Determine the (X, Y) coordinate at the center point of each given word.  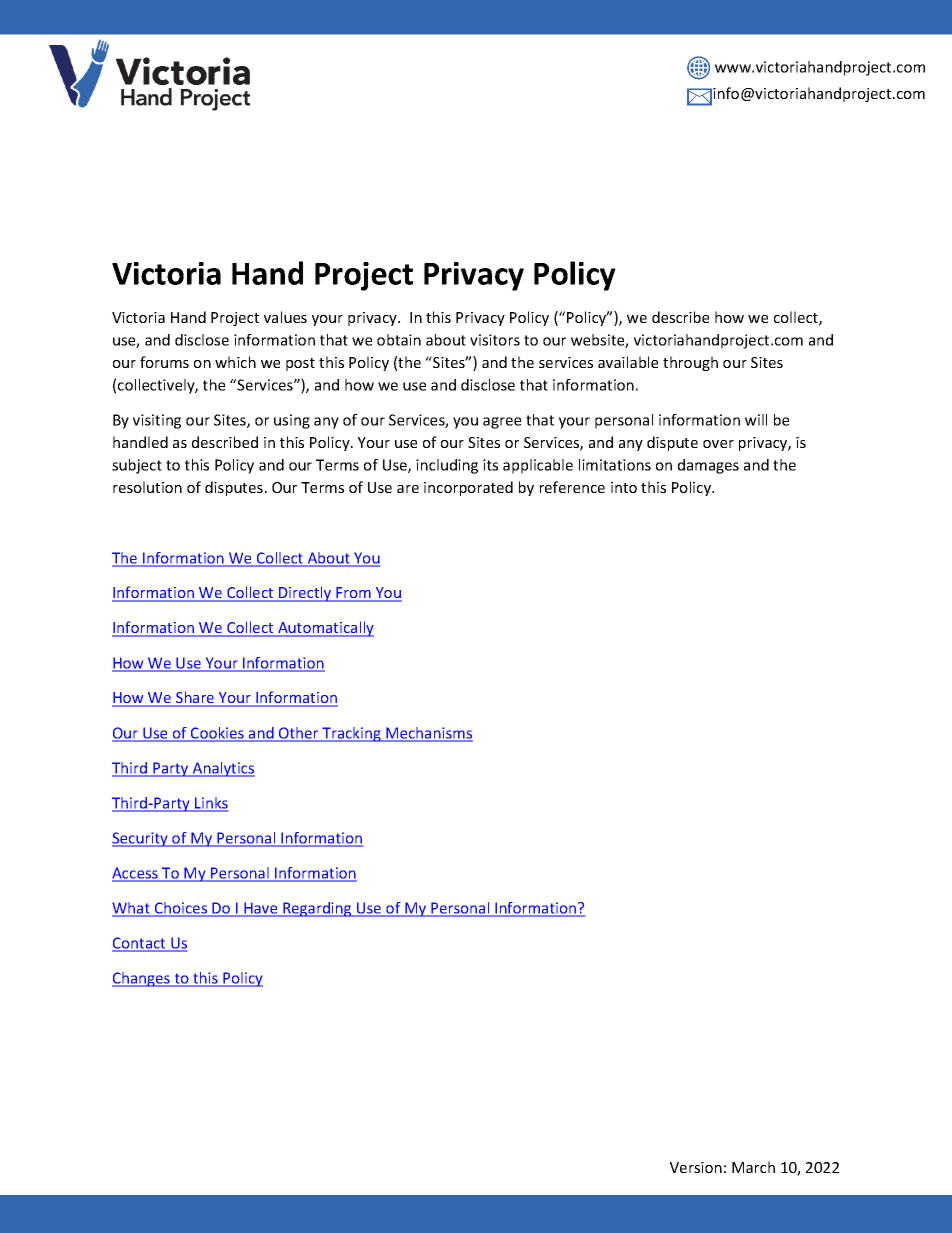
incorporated (468, 488)
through (690, 363)
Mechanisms (428, 734)
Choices (181, 909)
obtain (399, 340)
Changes (142, 979)
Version (696, 1167)
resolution (147, 487)
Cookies (217, 734)
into (624, 487)
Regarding (317, 909)
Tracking (351, 734)
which (235, 362)
